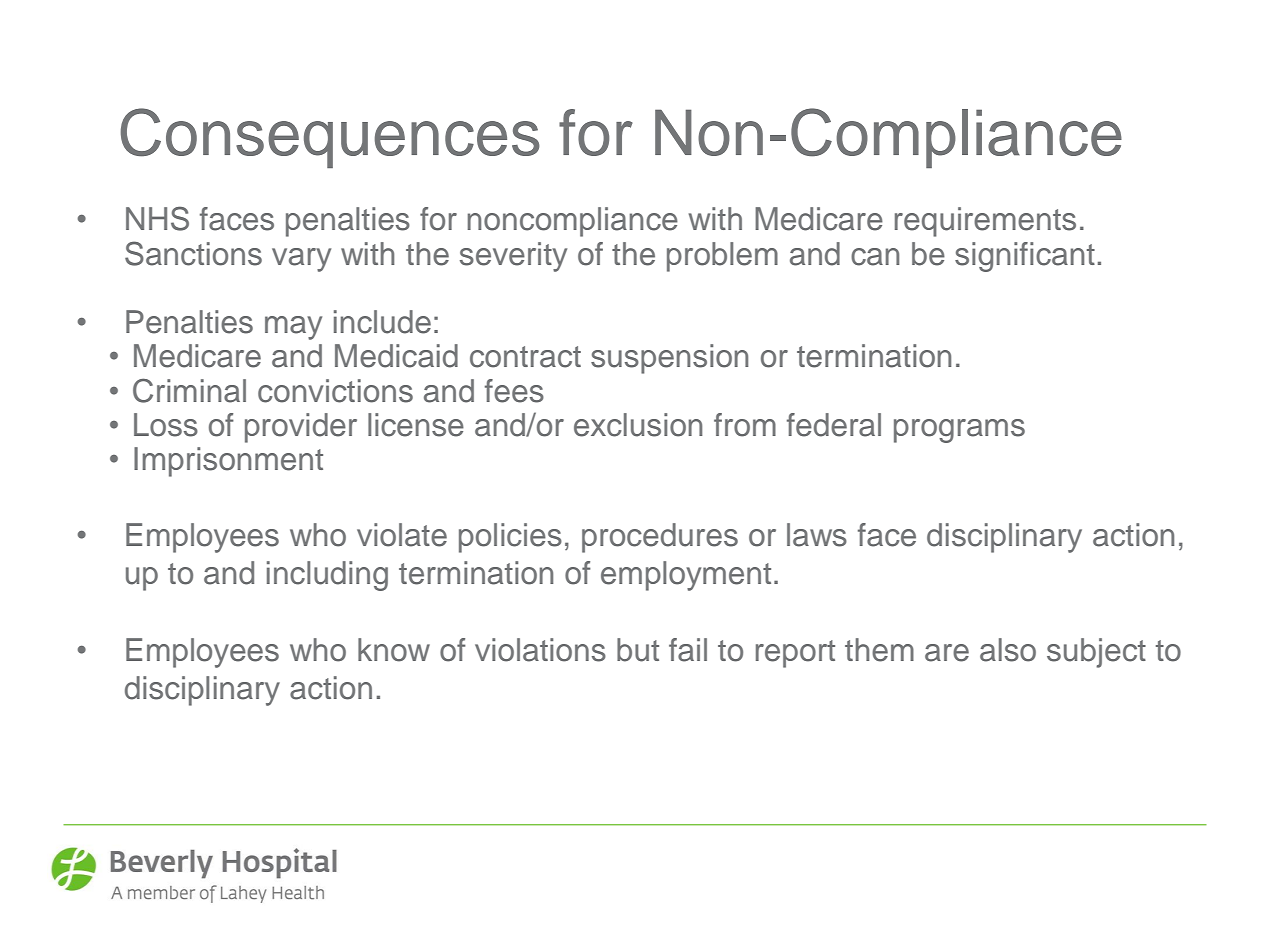 The height and width of the image is (952, 1270). What do you see at coordinates (638, 650) in the image?
I see `but` at bounding box center [638, 650].
